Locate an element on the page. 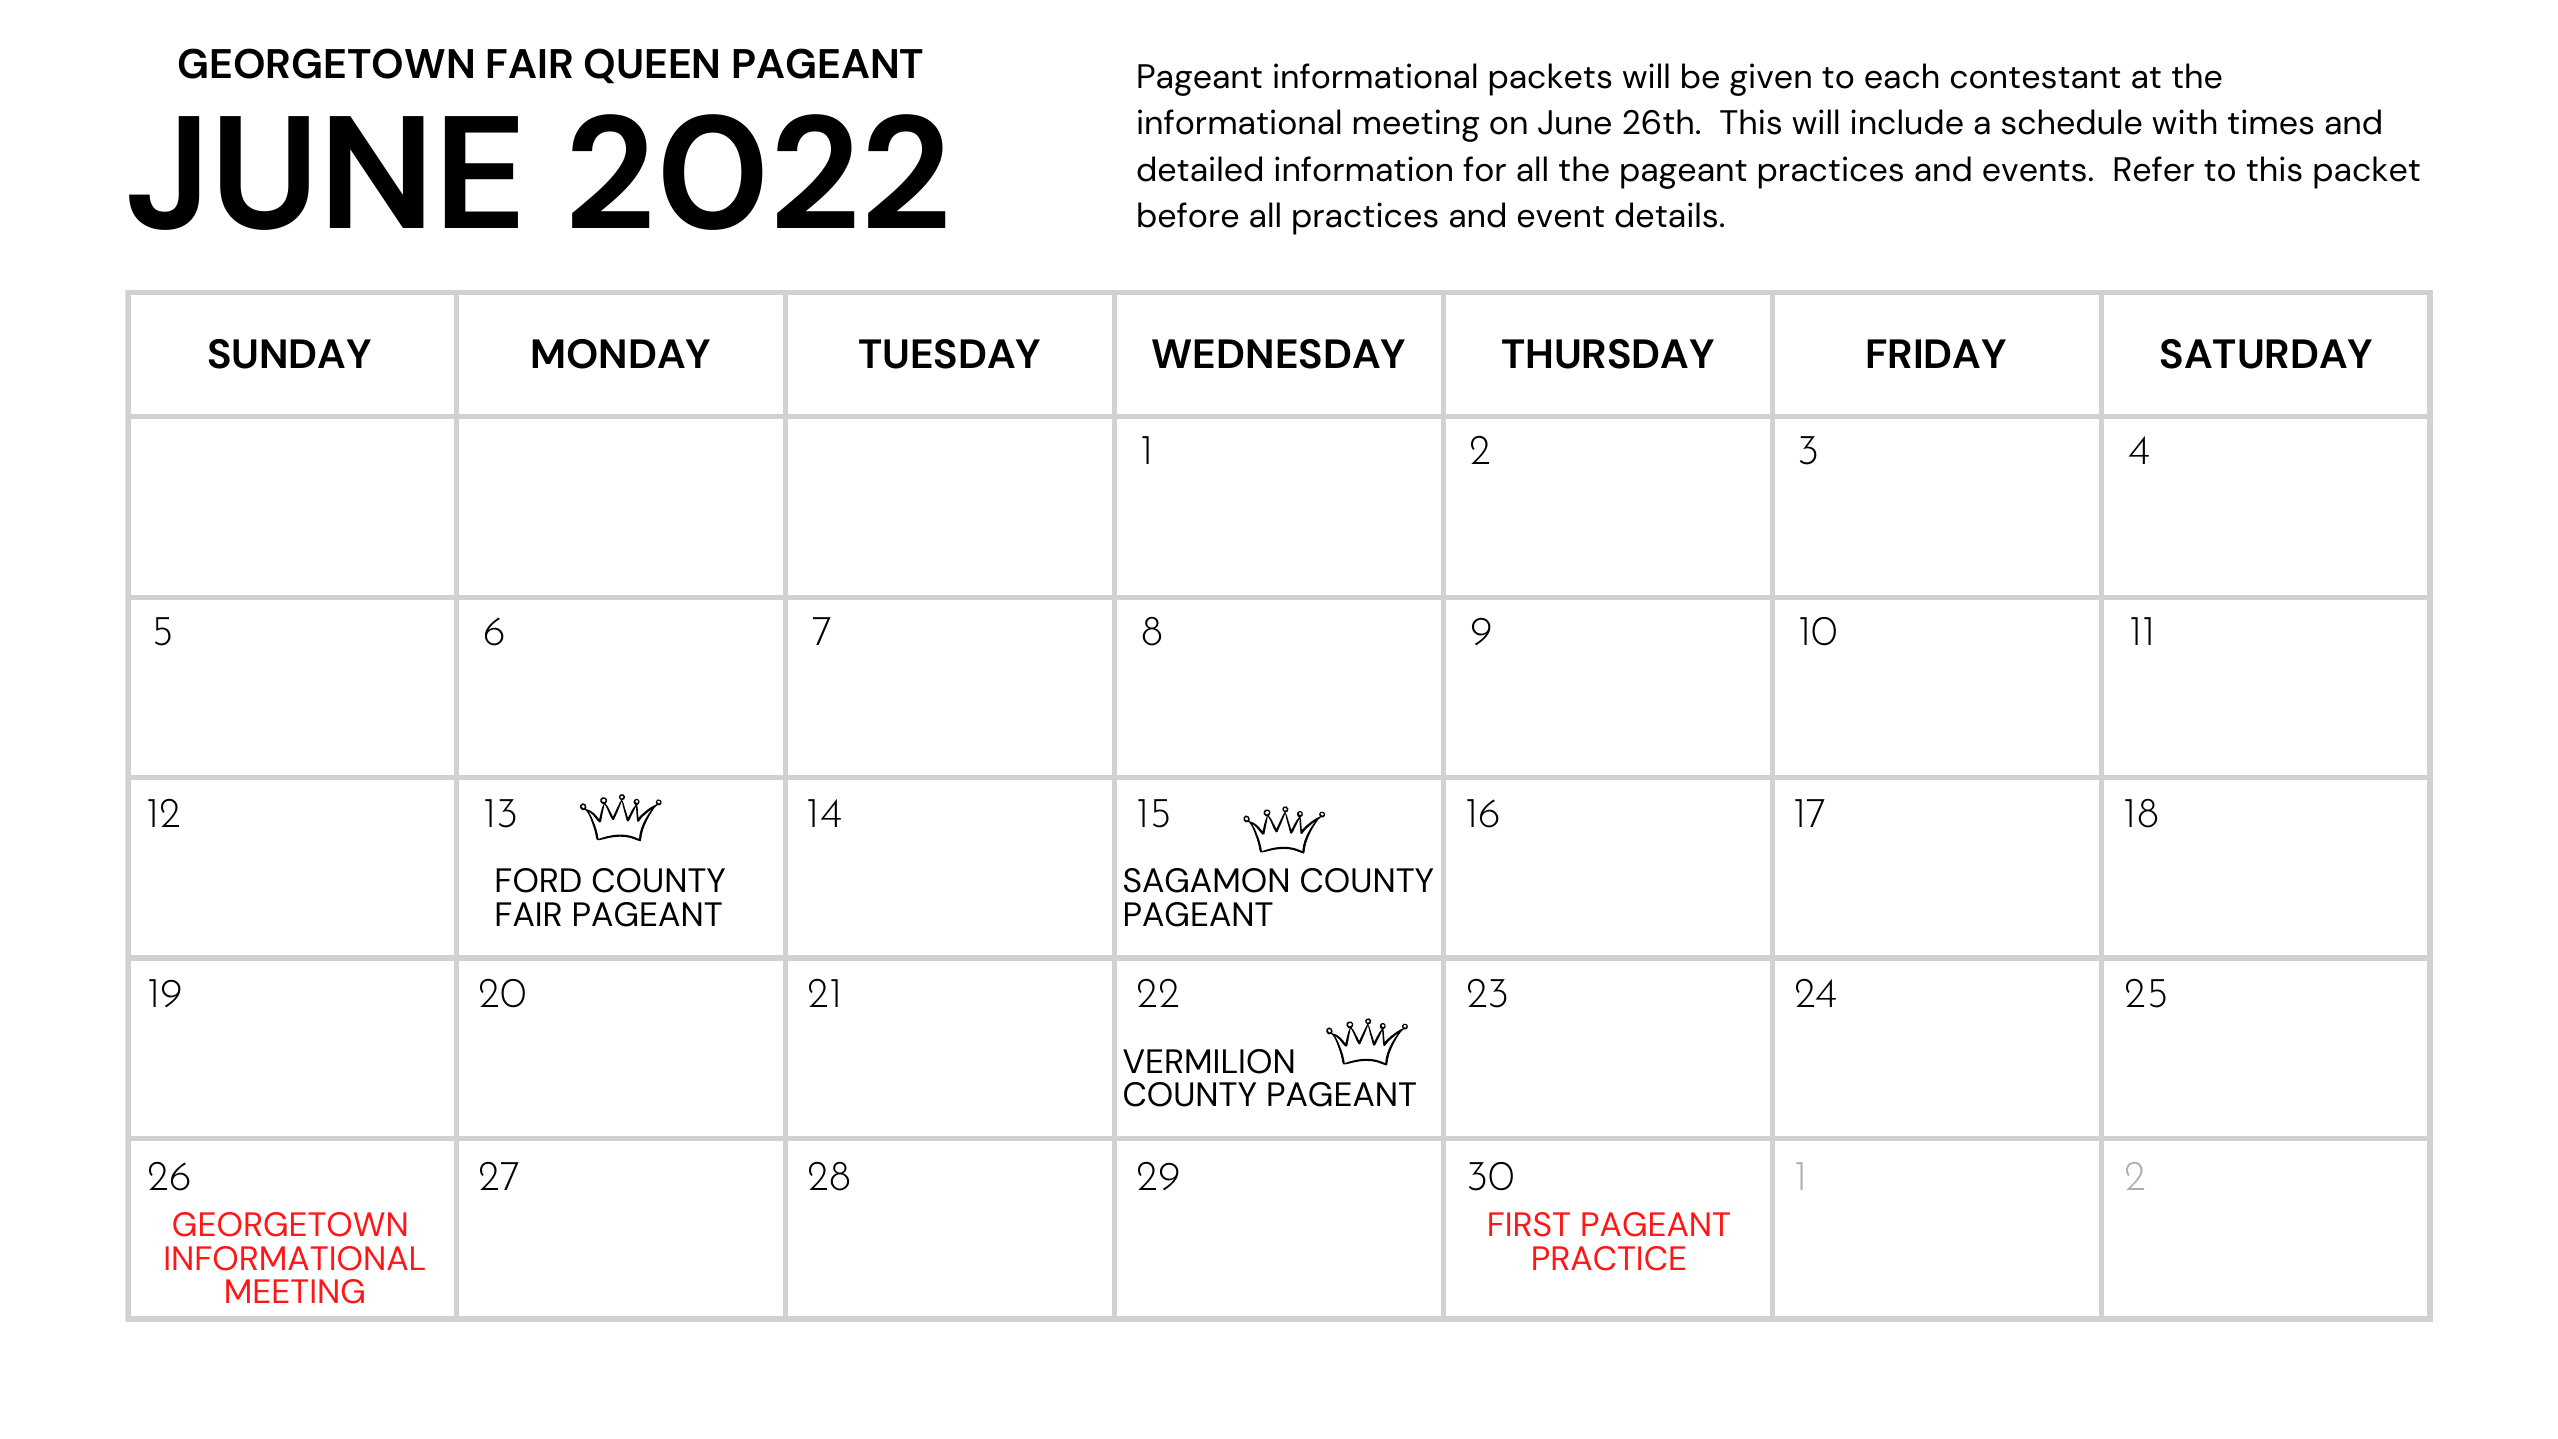 The width and height of the image is (2558, 1439). MONDAY is located at coordinates (621, 354).
